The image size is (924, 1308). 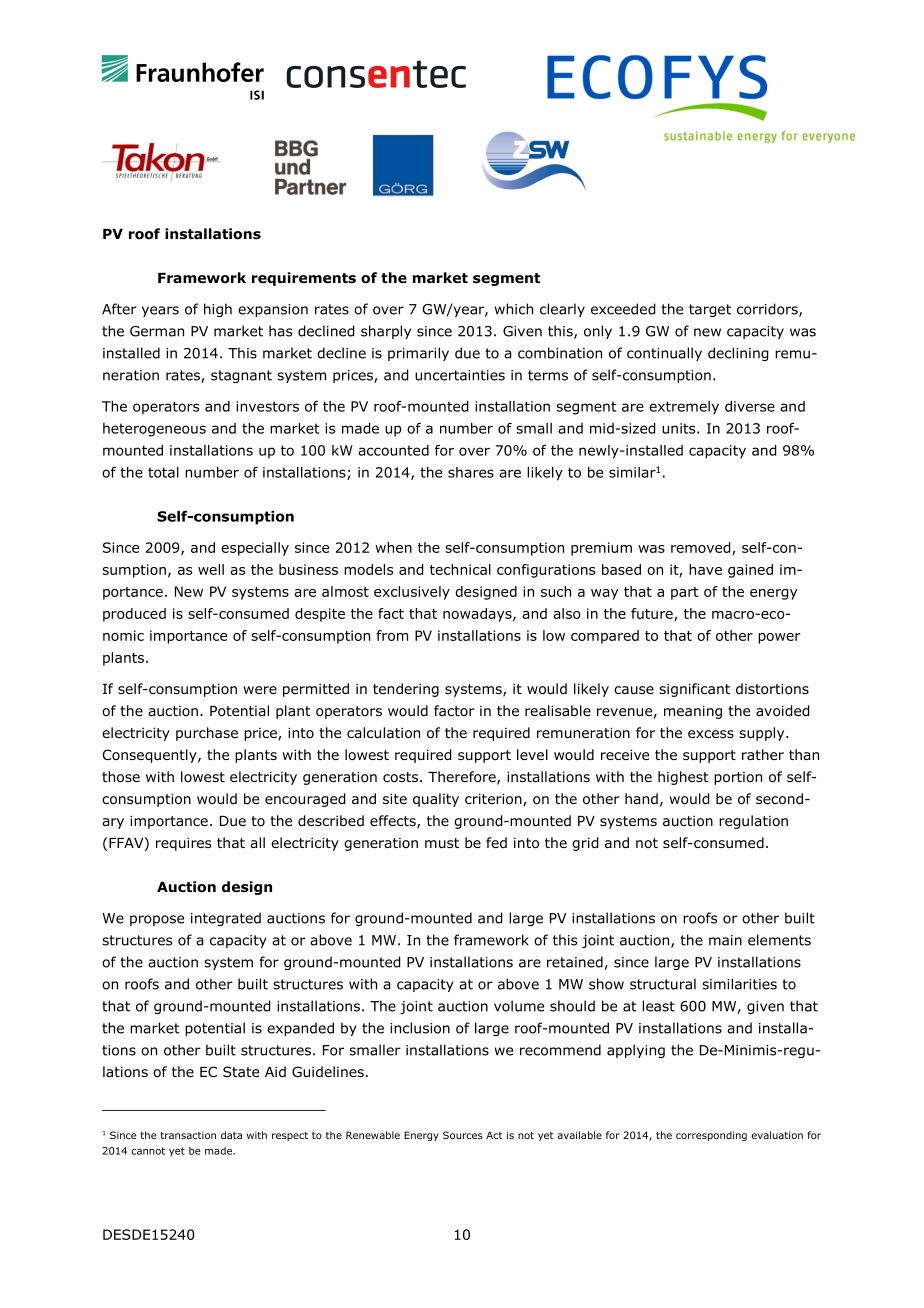 What do you see at coordinates (693, 712) in the screenshot?
I see `meaning` at bounding box center [693, 712].
